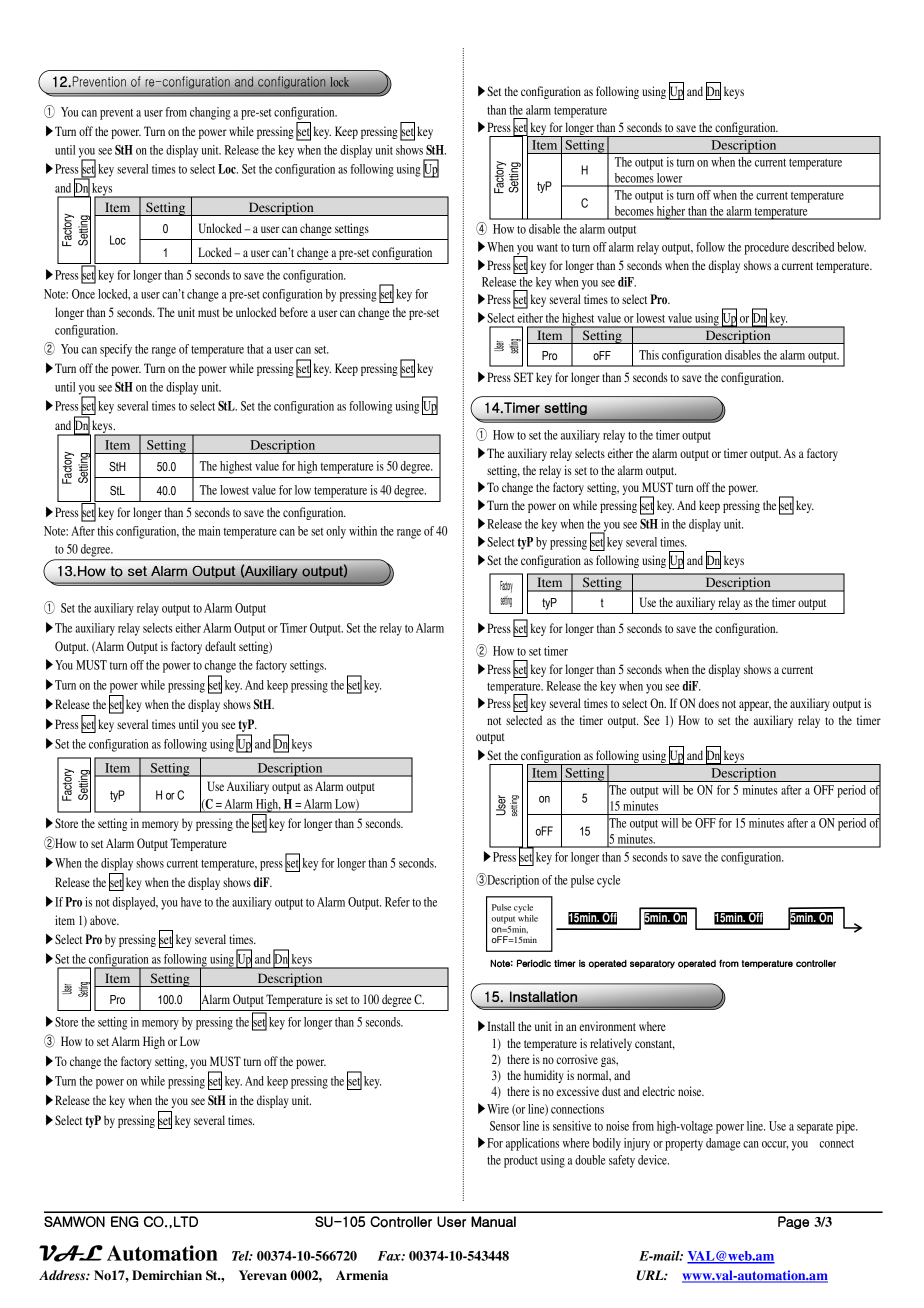 The width and height of the page is (924, 1308). Describe the element at coordinates (397, 902) in the page. I see `Refer` at that location.
